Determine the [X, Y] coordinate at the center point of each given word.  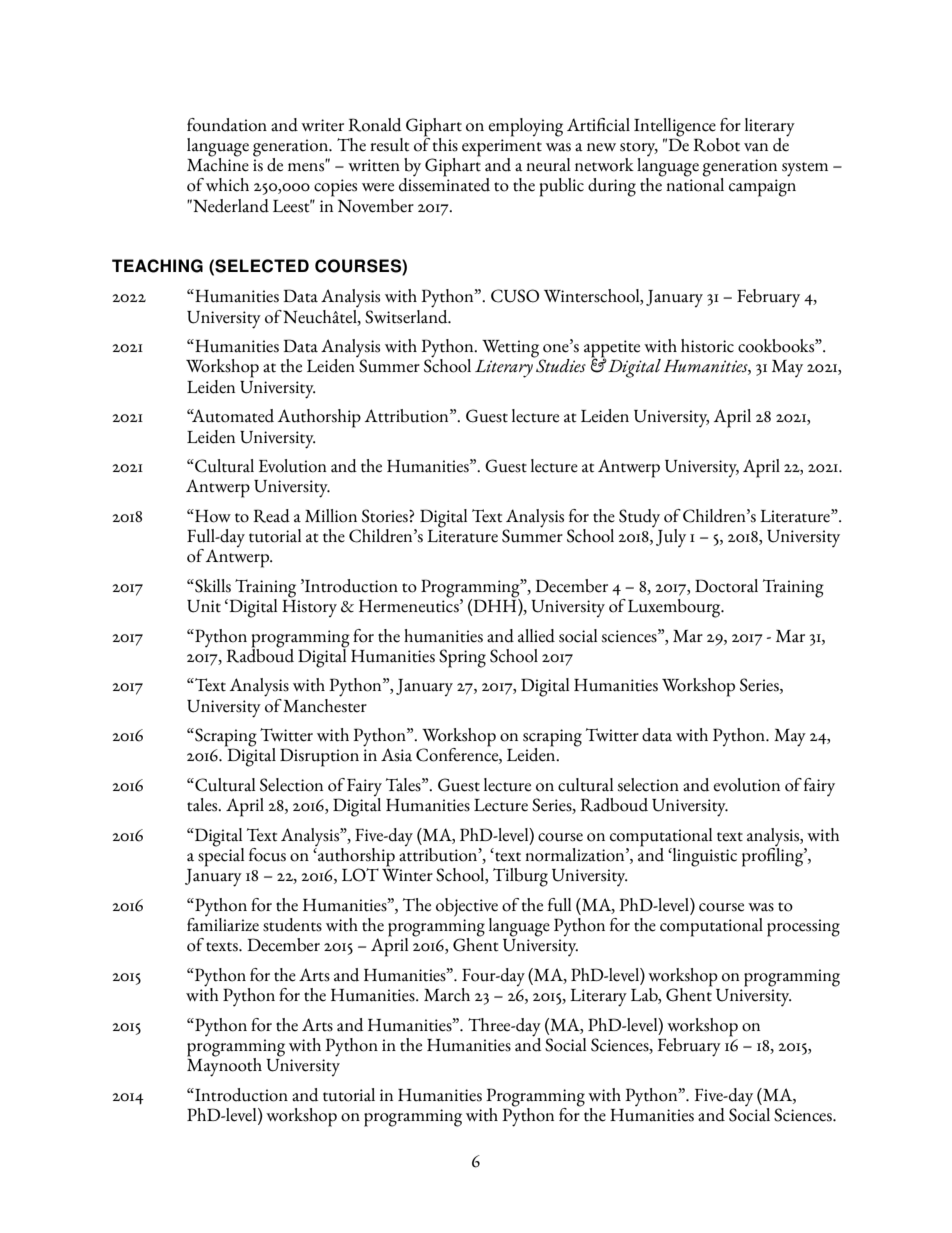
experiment [502, 149]
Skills [212, 586]
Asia [396, 755]
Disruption [319, 757]
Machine [218, 164]
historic [707, 346]
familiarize [223, 923]
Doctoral [726, 586]
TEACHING [157, 266]
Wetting [510, 349]
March [447, 995]
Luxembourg [675, 608]
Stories [386, 516]
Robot [716, 145]
